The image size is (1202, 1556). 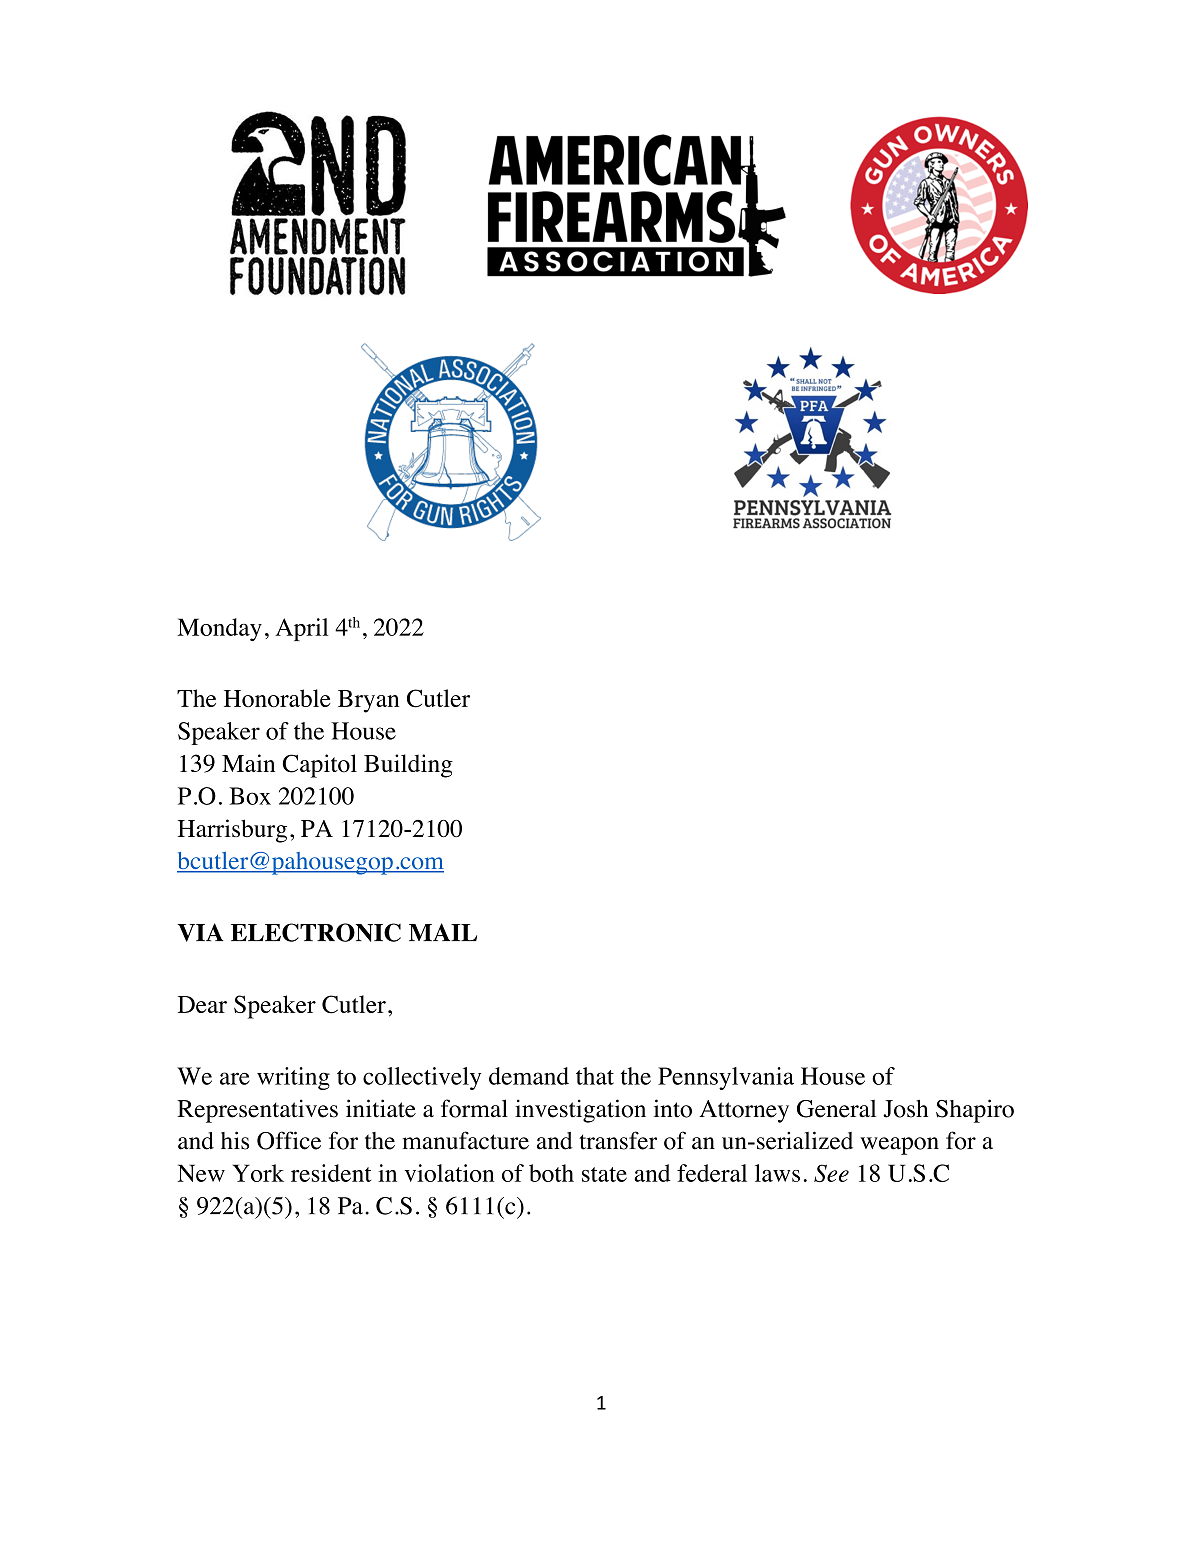 What do you see at coordinates (301, 629) in the image?
I see `April` at bounding box center [301, 629].
